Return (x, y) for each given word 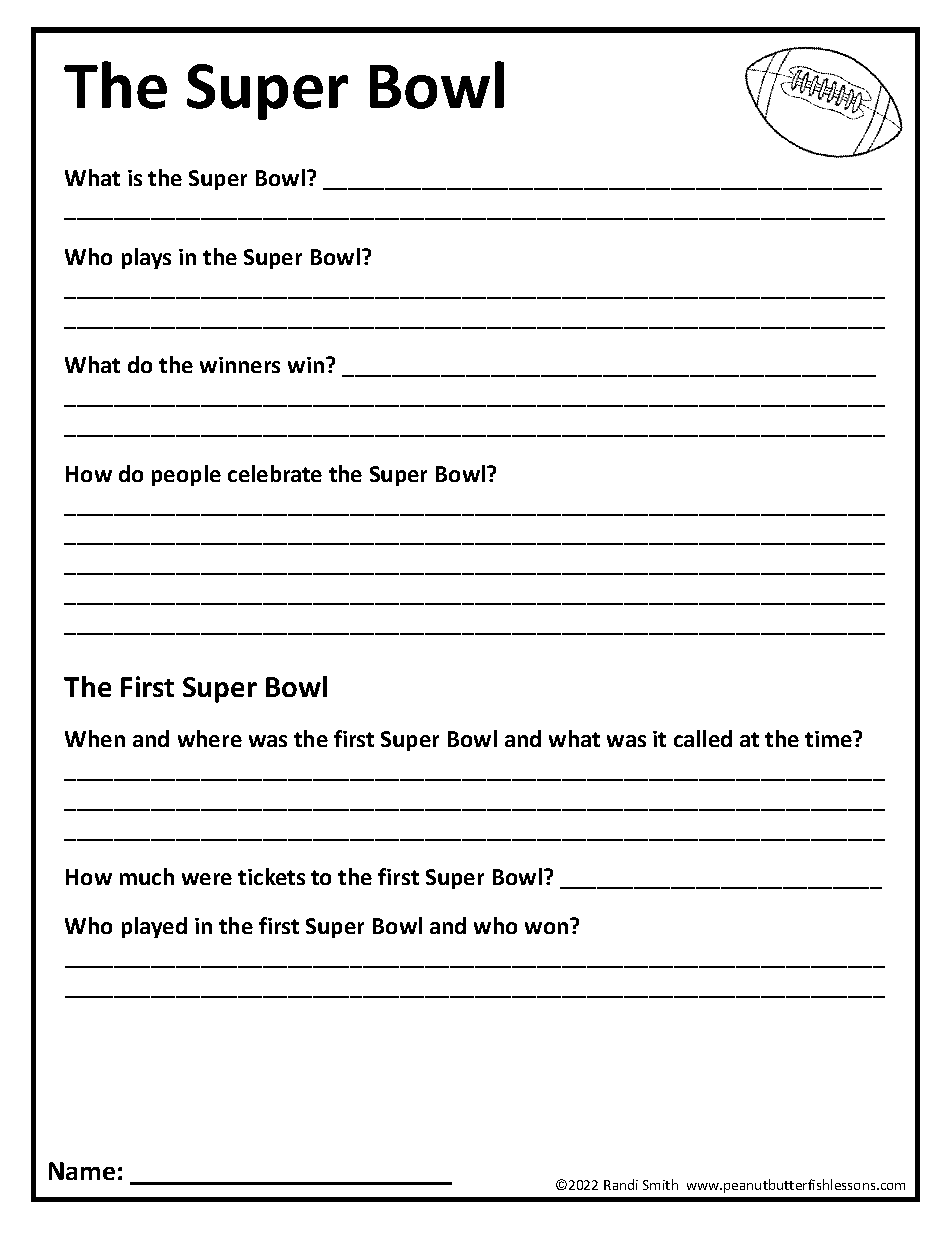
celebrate (275, 473)
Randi (621, 1184)
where (210, 738)
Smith (660, 1184)
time (829, 739)
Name (82, 1171)
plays (146, 258)
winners (240, 365)
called (703, 738)
